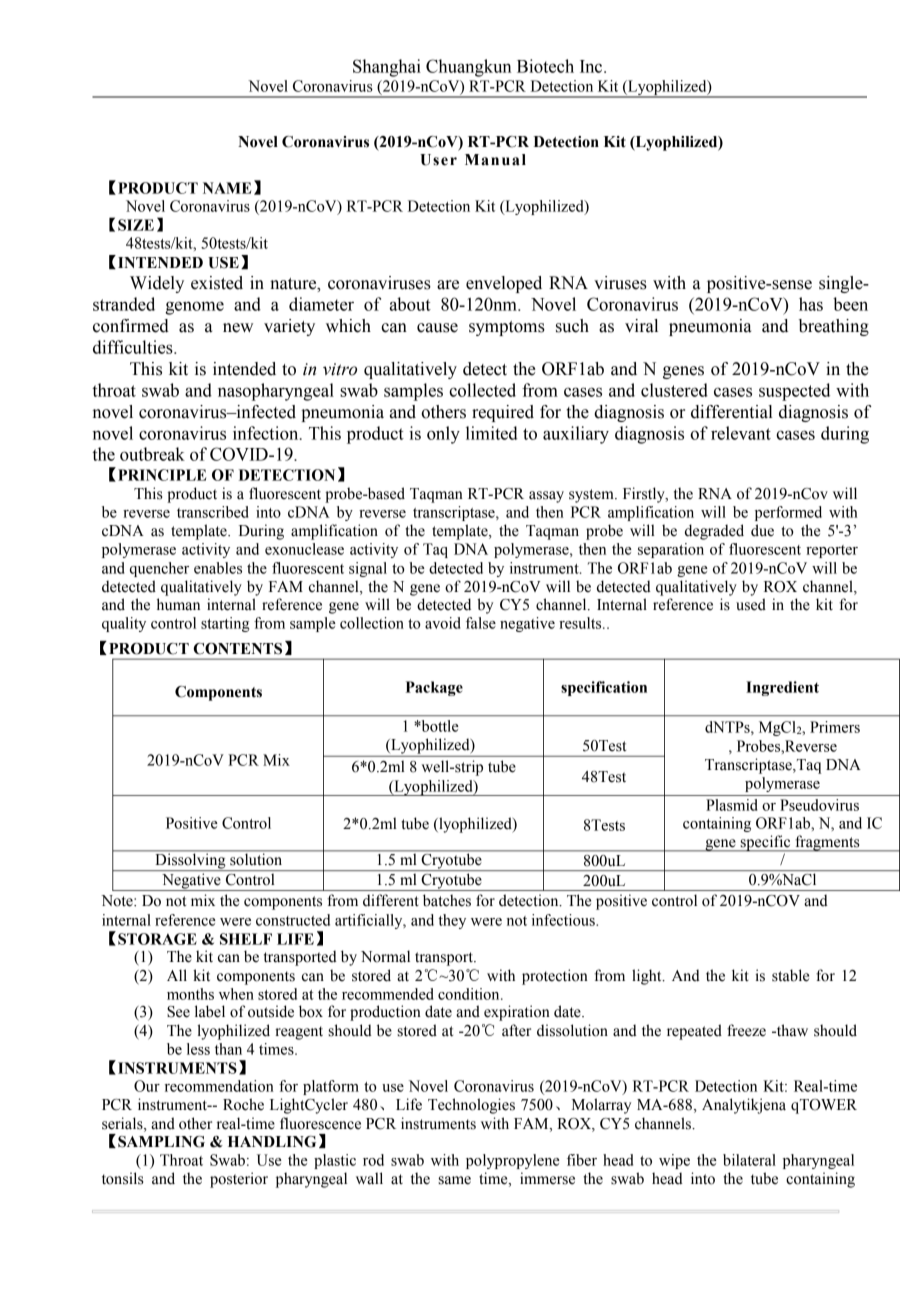  I want to click on polypropylene, so click(513, 1161).
